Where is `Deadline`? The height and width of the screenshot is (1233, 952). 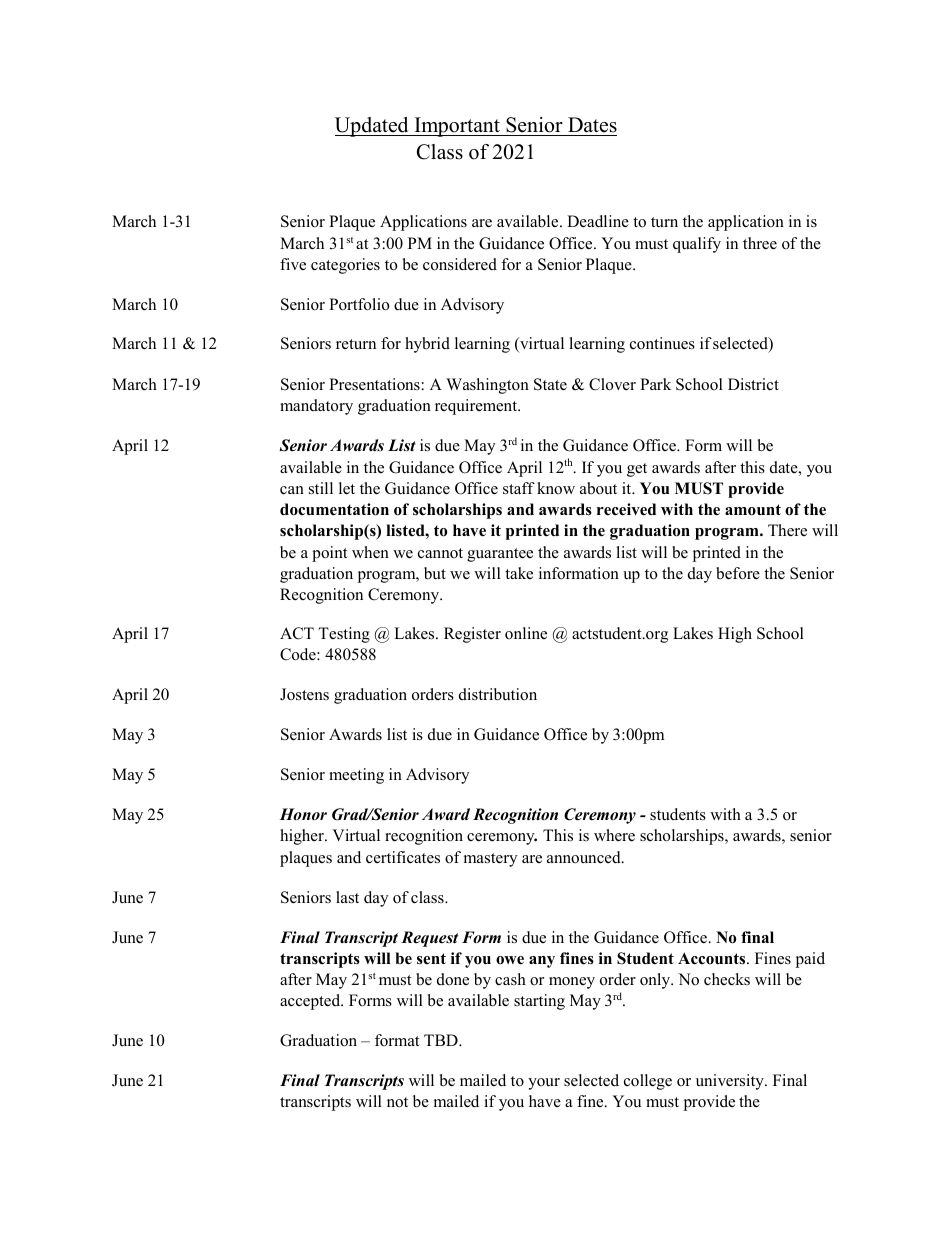 Deadline is located at coordinates (598, 221).
